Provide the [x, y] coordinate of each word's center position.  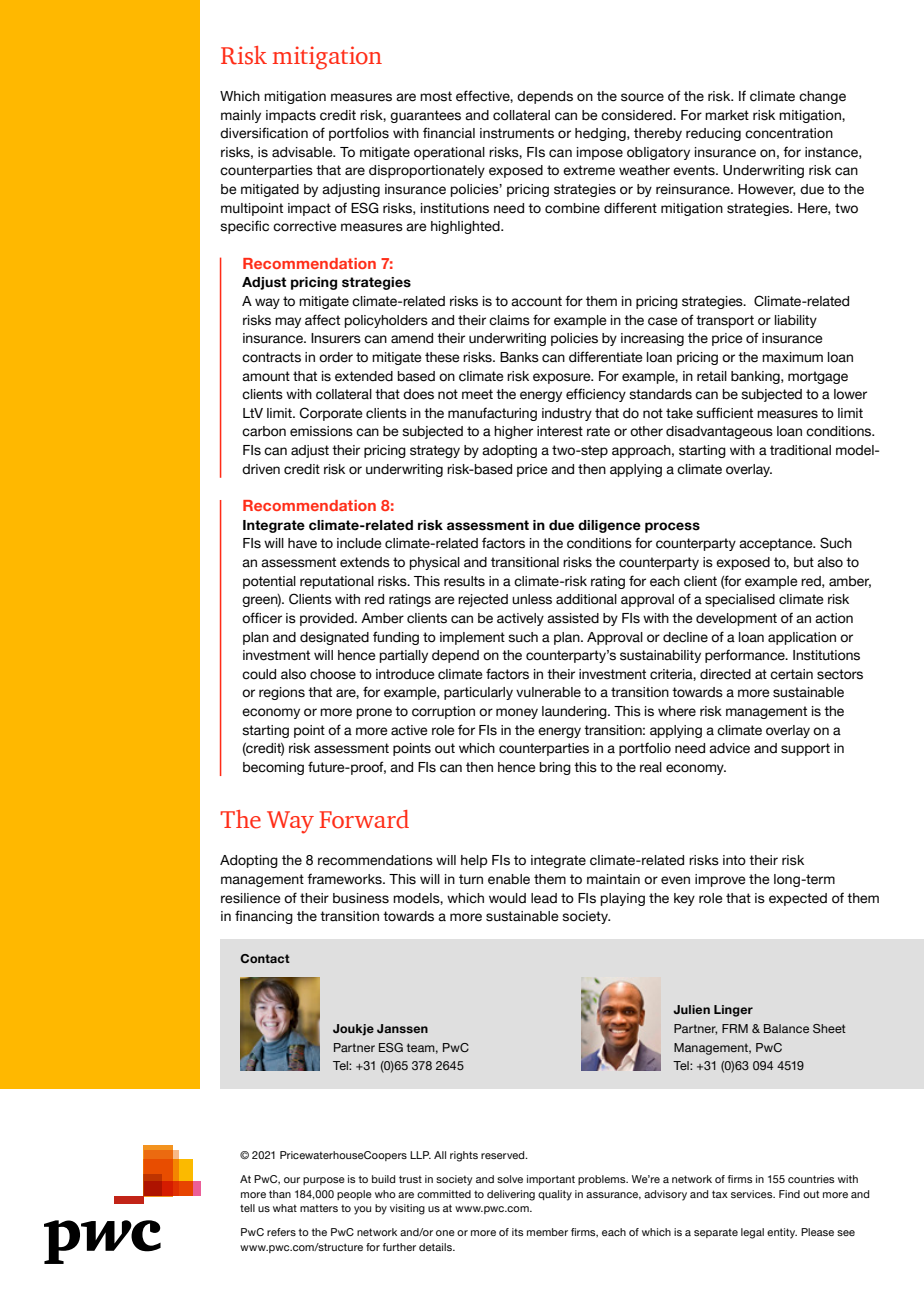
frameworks [345, 879]
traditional [800, 450]
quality [555, 1195]
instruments [517, 133]
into [734, 860]
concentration [789, 133]
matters [319, 1208]
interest [560, 431]
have [302, 543]
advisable [303, 152]
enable [509, 879]
